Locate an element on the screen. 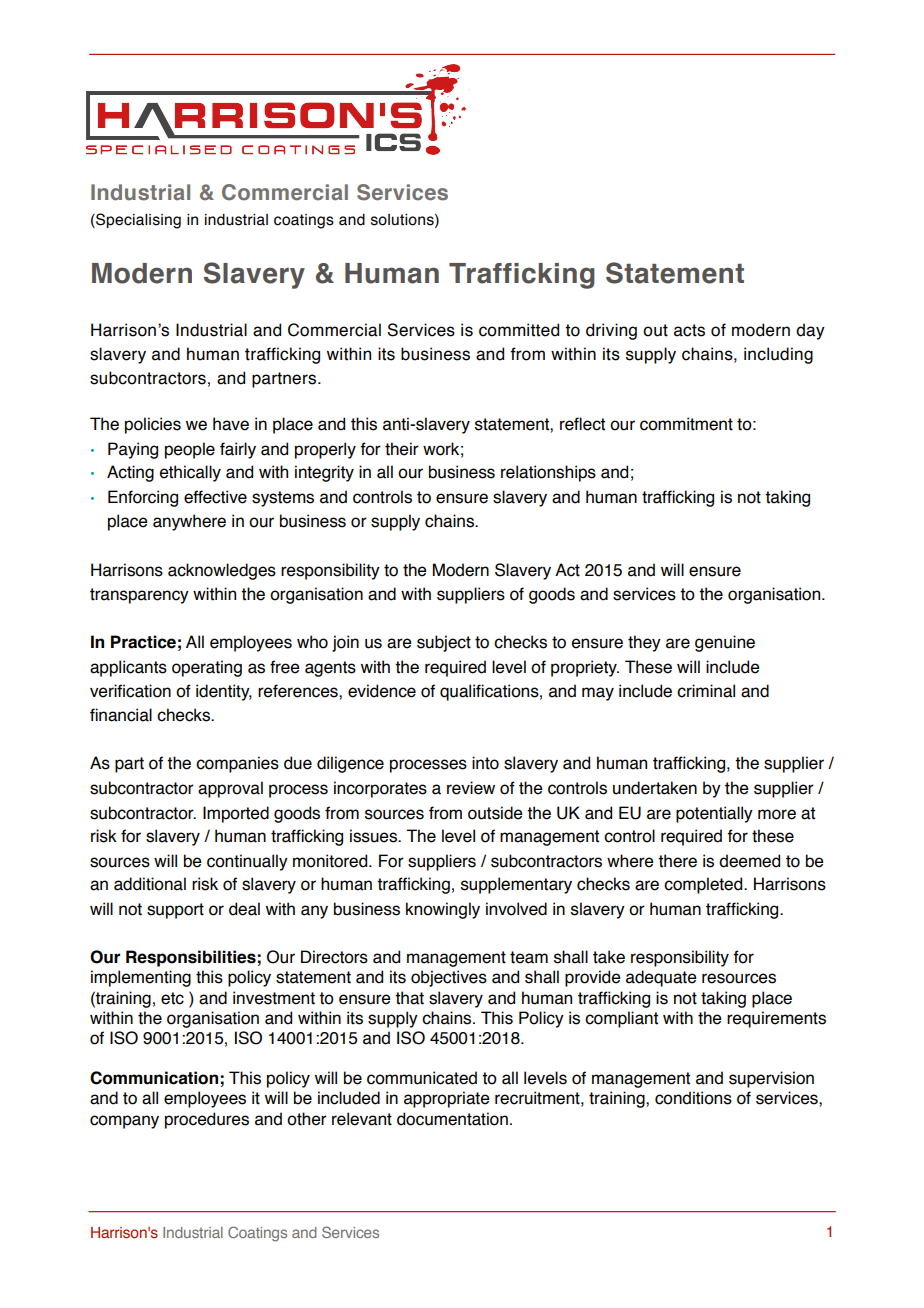 This screenshot has width=924, height=1308. into is located at coordinates (485, 763).
